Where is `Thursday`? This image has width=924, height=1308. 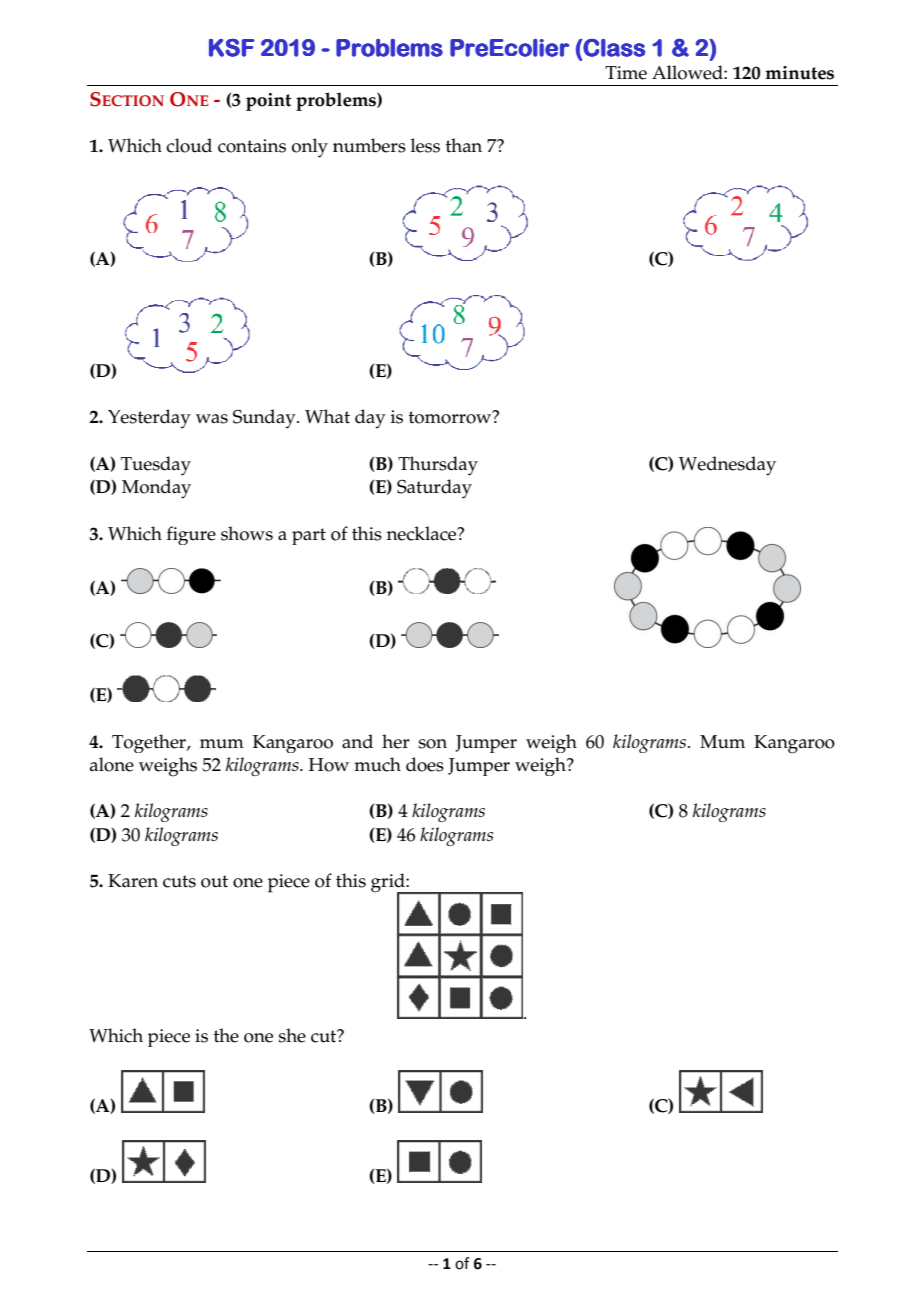
Thursday is located at coordinates (438, 466).
